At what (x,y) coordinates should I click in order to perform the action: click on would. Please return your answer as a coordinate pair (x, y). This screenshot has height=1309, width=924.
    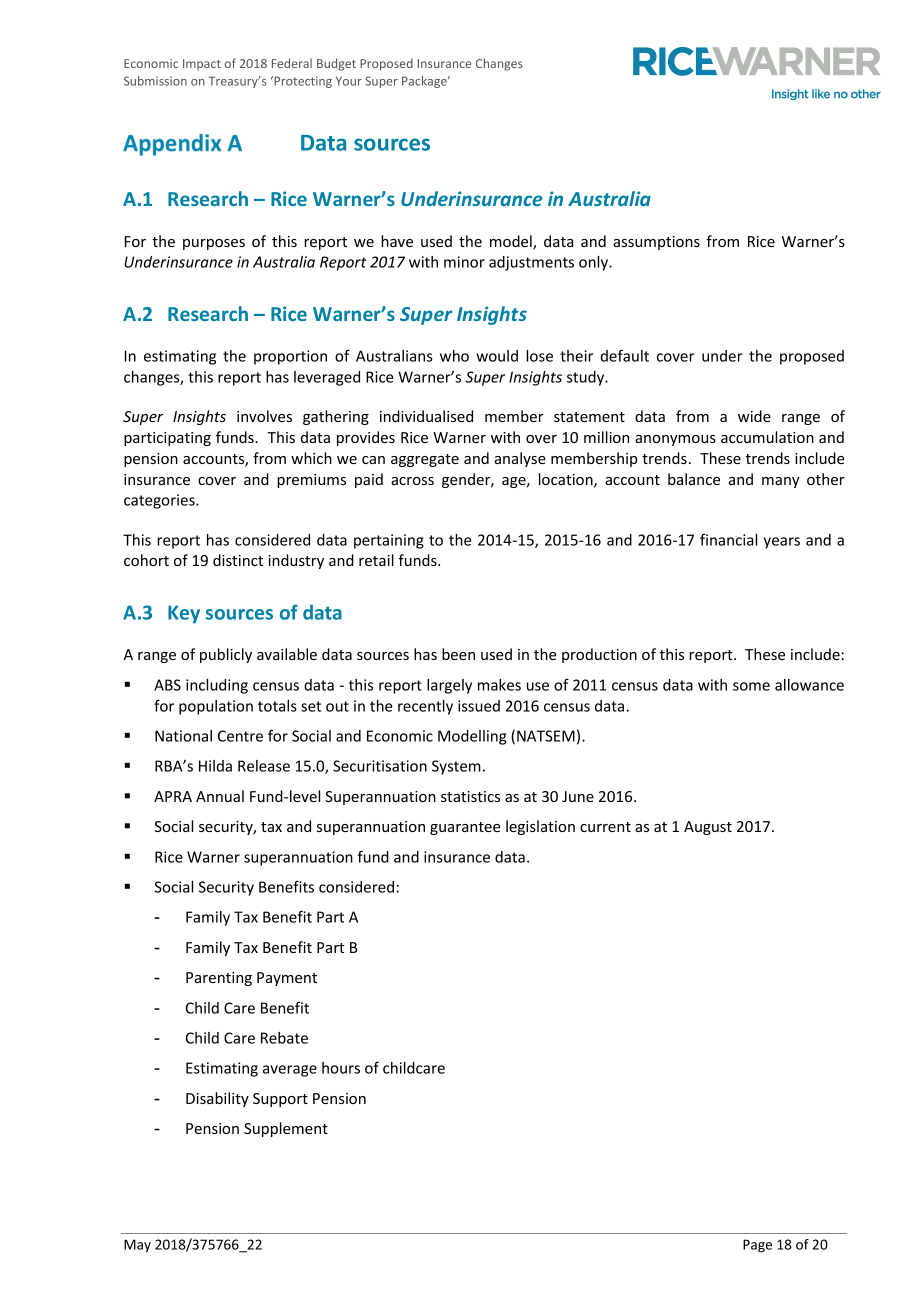
    Looking at the image, I should click on (497, 356).
